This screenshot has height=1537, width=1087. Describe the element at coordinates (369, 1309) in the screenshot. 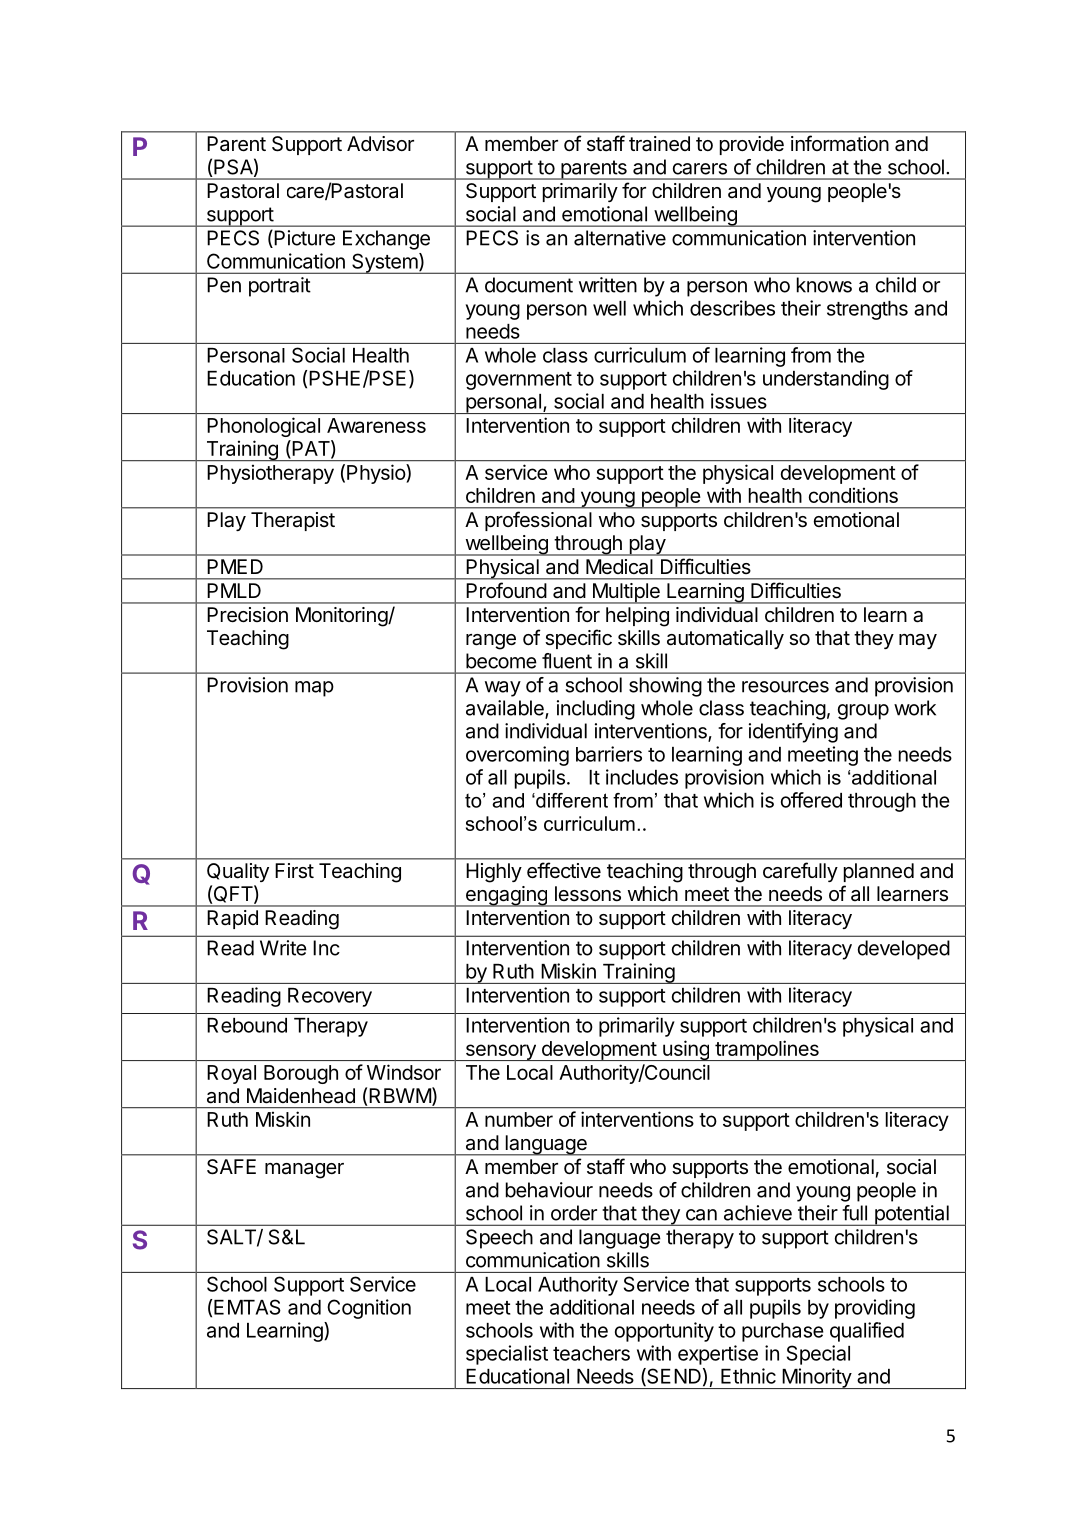

I see `Cognition` at that location.
